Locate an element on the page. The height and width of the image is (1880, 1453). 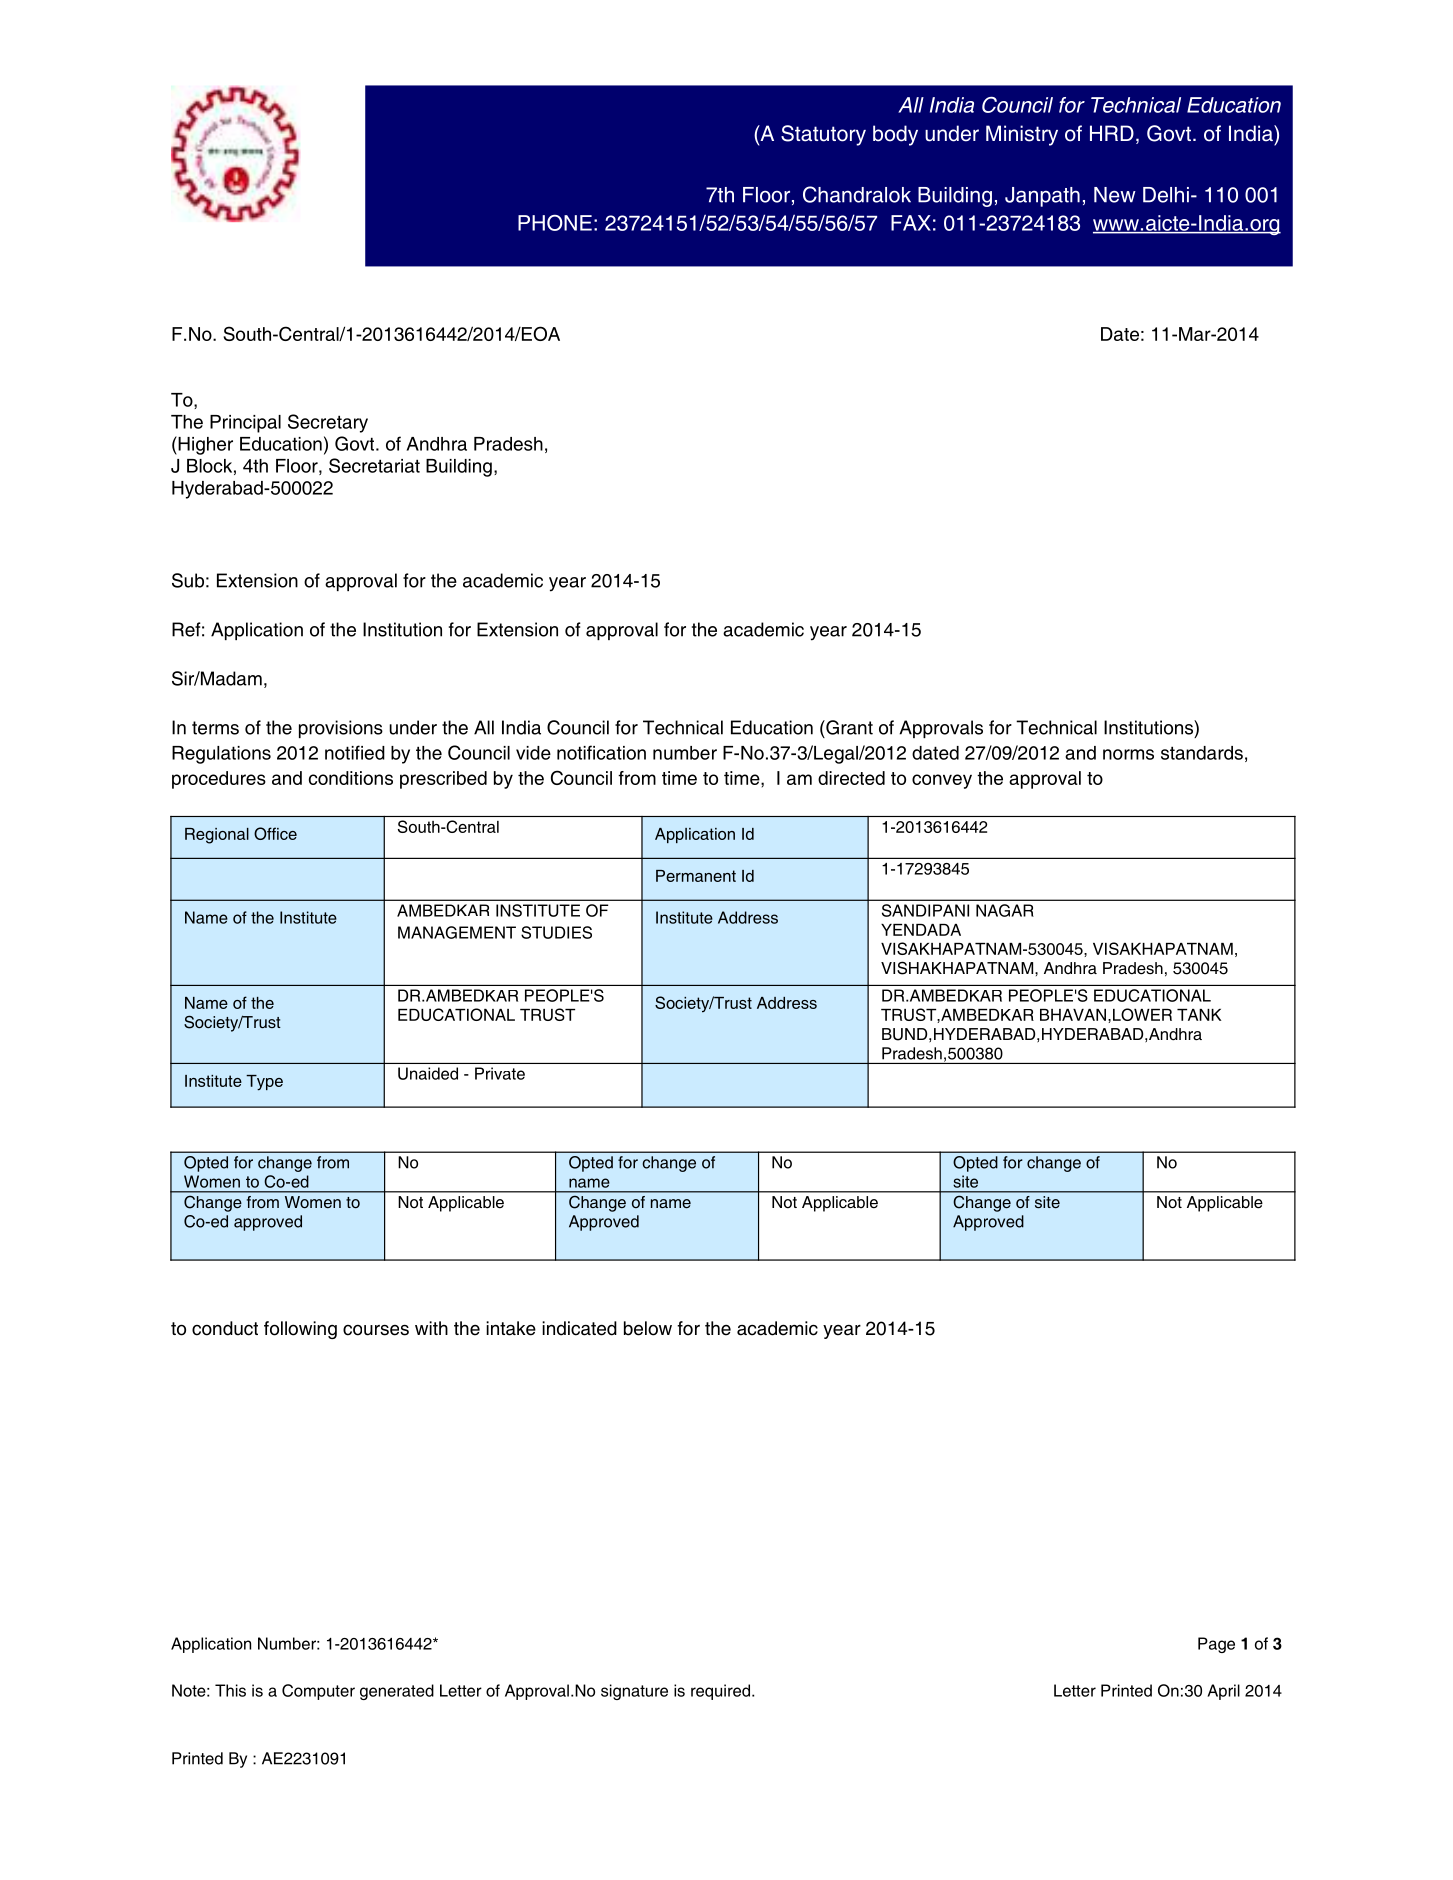
Secretariat is located at coordinates (374, 465).
